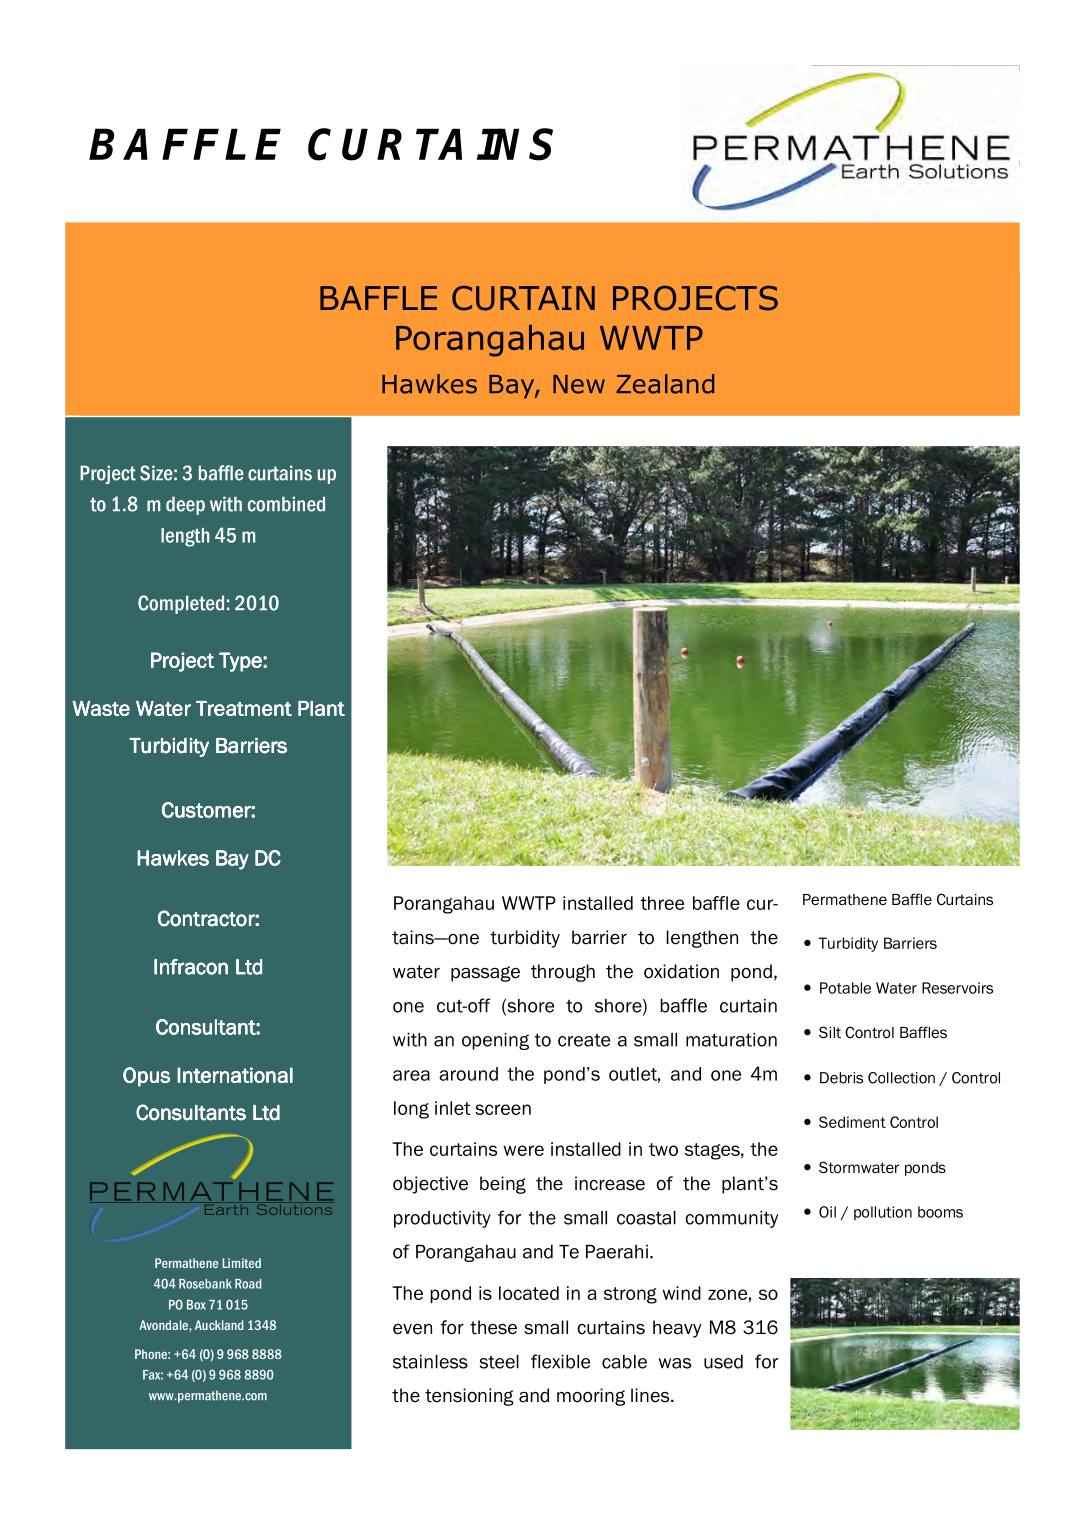 Image resolution: width=1085 pixels, height=1536 pixels. What do you see at coordinates (146, 1077) in the image?
I see `Opus` at bounding box center [146, 1077].
